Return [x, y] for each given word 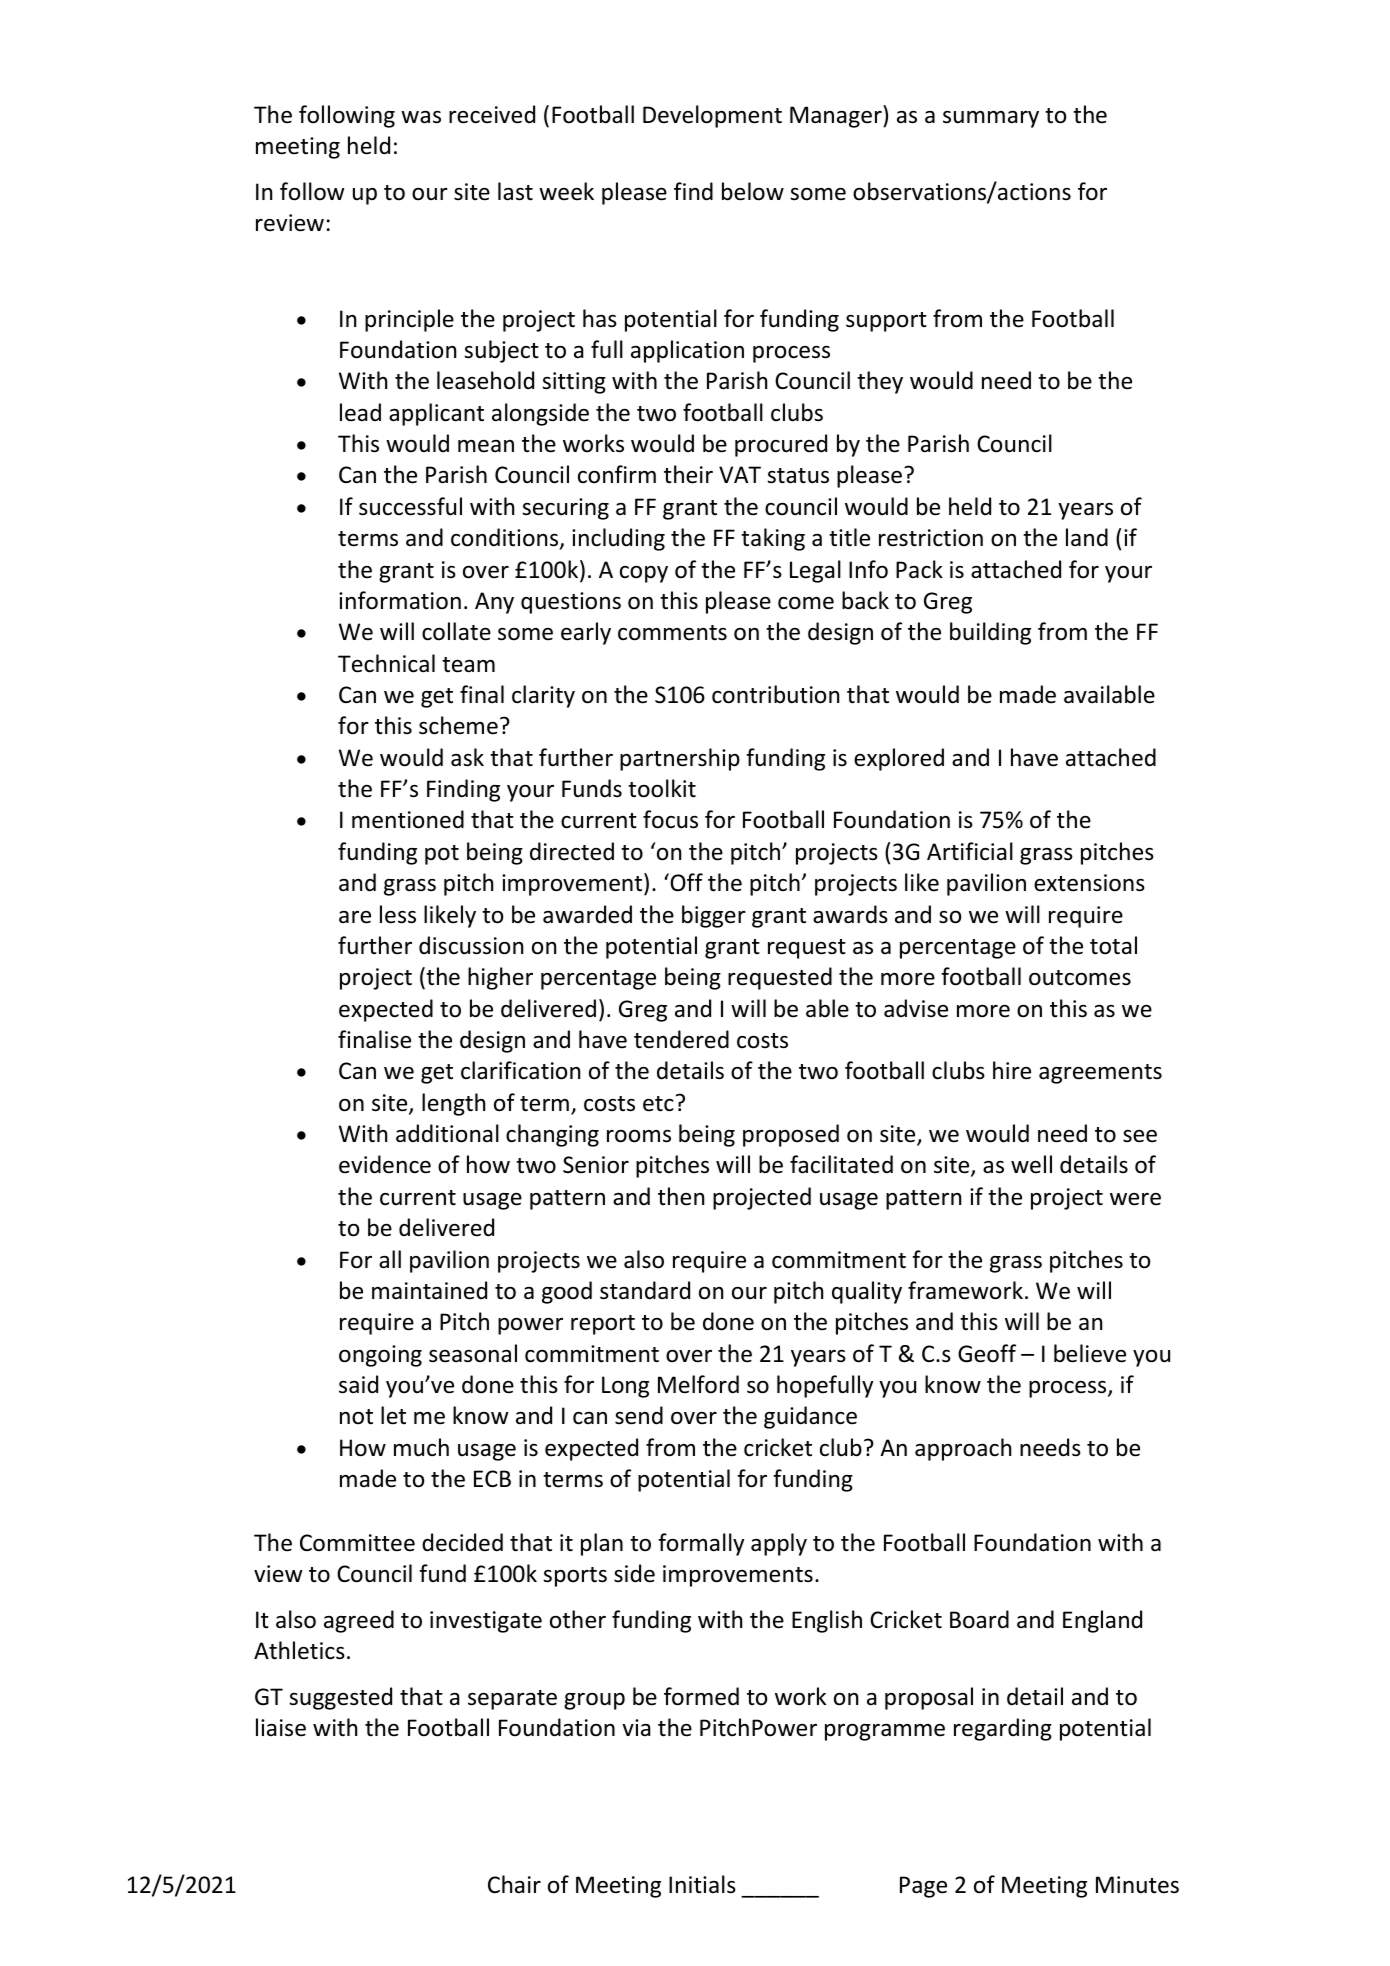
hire [1012, 1070]
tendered [681, 1039]
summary [991, 119]
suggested [340, 1698]
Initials [702, 1884]
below [753, 191]
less [398, 914]
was [421, 117]
